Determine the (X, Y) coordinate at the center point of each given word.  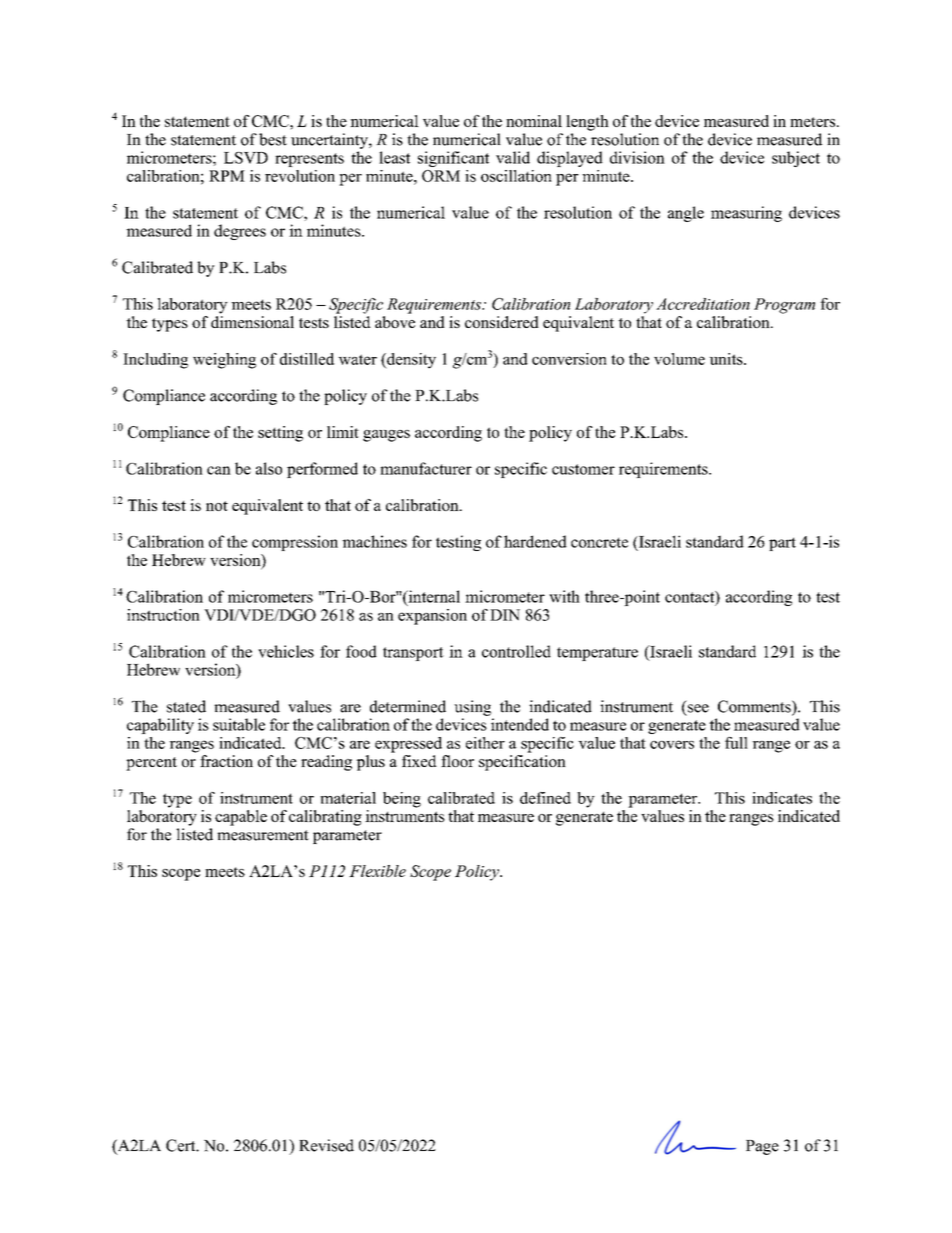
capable (241, 818)
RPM (227, 176)
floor (457, 761)
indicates (782, 798)
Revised (326, 1145)
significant (453, 159)
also (269, 468)
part (782, 544)
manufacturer (426, 468)
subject (796, 159)
